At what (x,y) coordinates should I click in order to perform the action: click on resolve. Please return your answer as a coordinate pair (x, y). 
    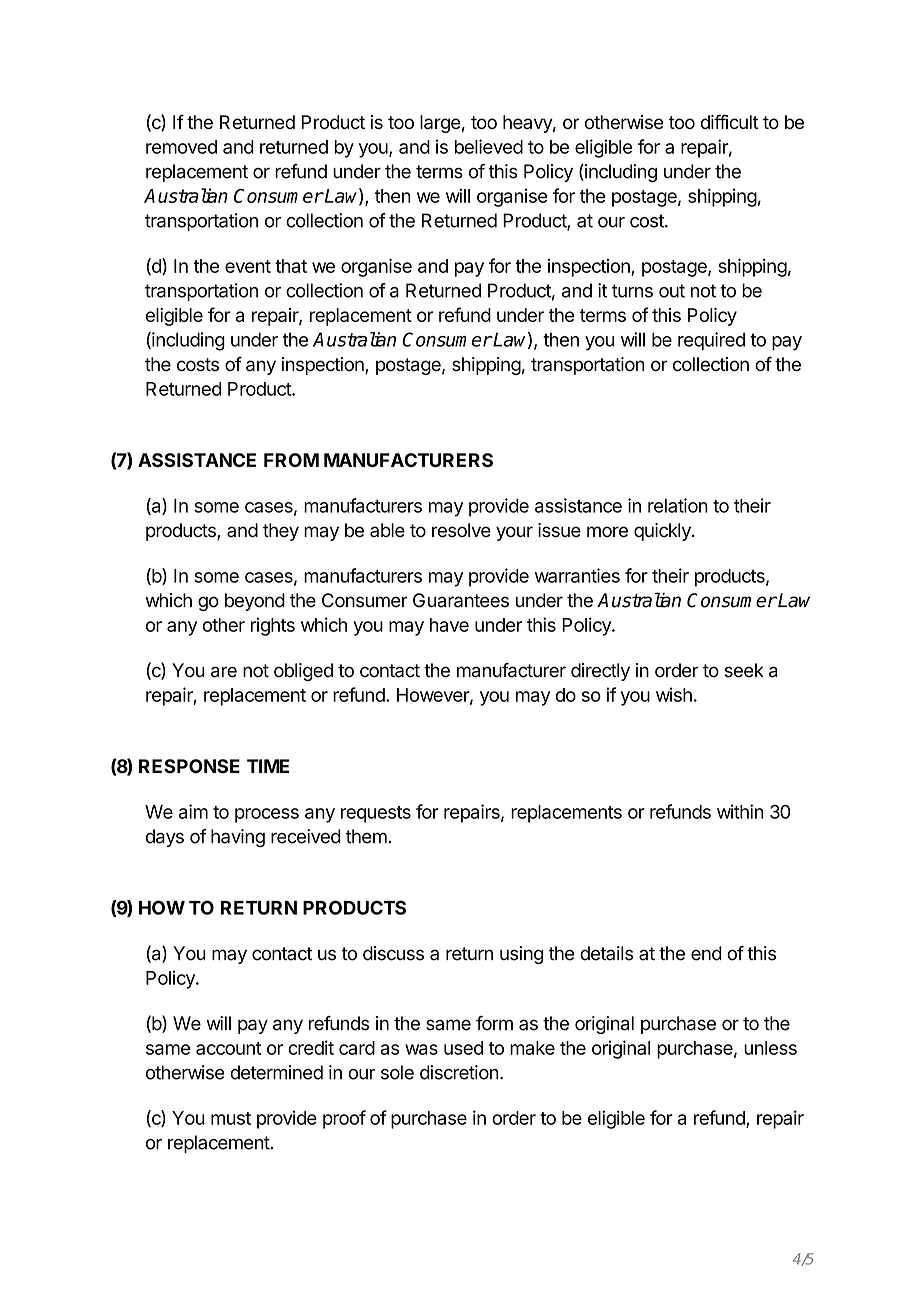
    Looking at the image, I should click on (461, 530).
